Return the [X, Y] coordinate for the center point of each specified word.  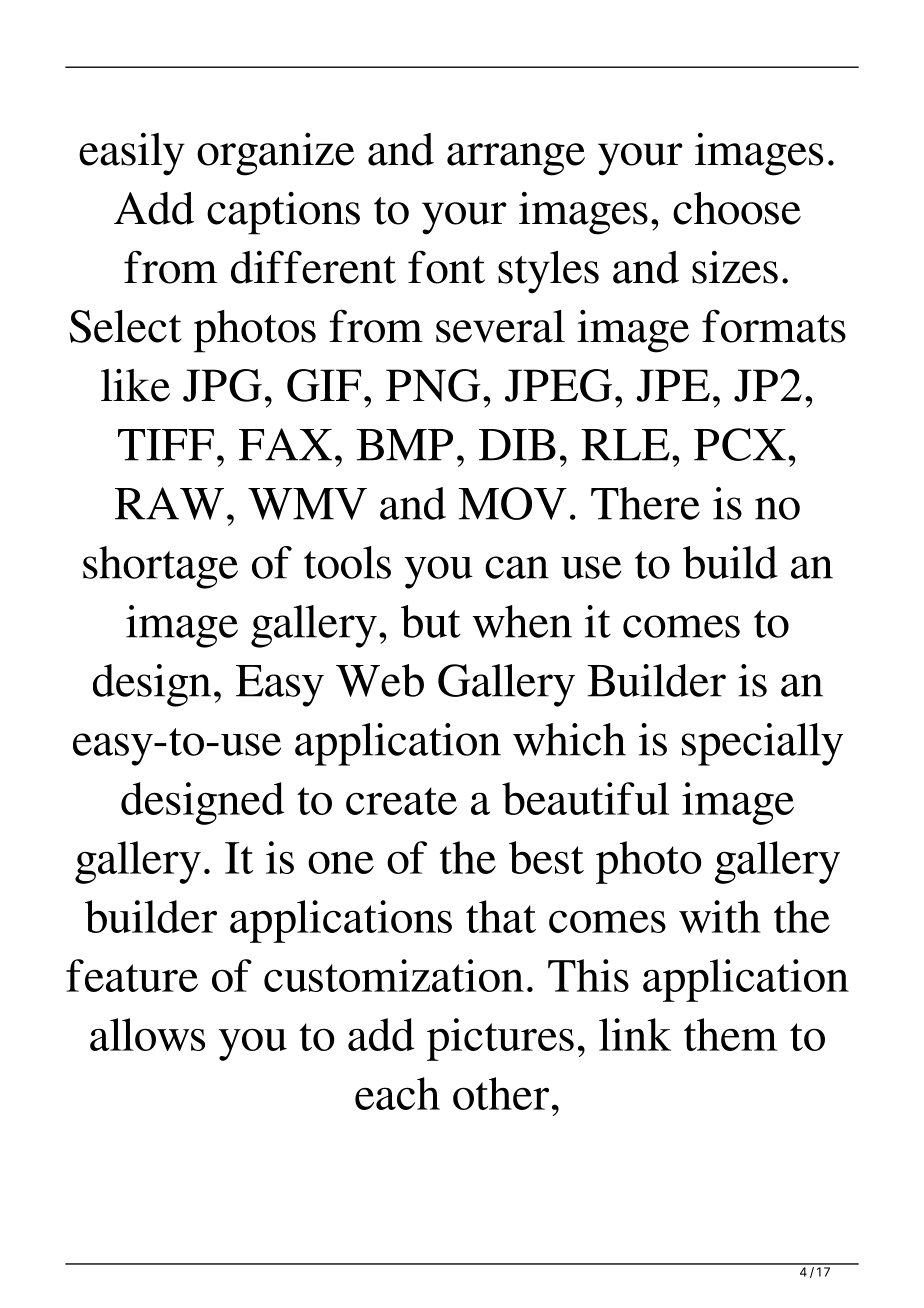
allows [147, 1034]
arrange [516, 159]
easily [132, 154]
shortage [160, 567]
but [431, 621]
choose [737, 208]
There [645, 503]
